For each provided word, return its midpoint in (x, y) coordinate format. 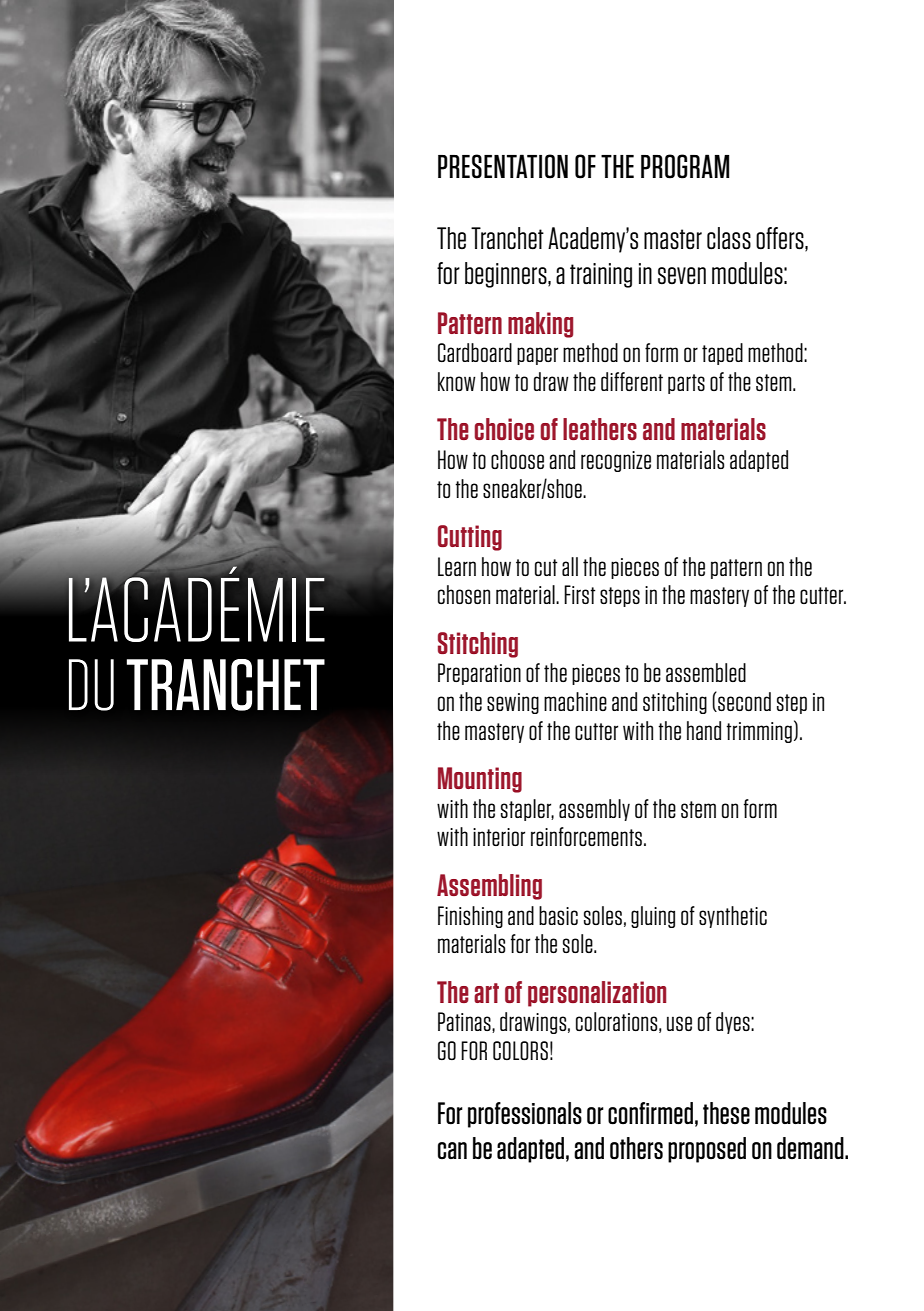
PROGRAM (685, 166)
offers (781, 239)
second (743, 701)
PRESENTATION (503, 166)
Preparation (479, 674)
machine (575, 701)
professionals (525, 1115)
